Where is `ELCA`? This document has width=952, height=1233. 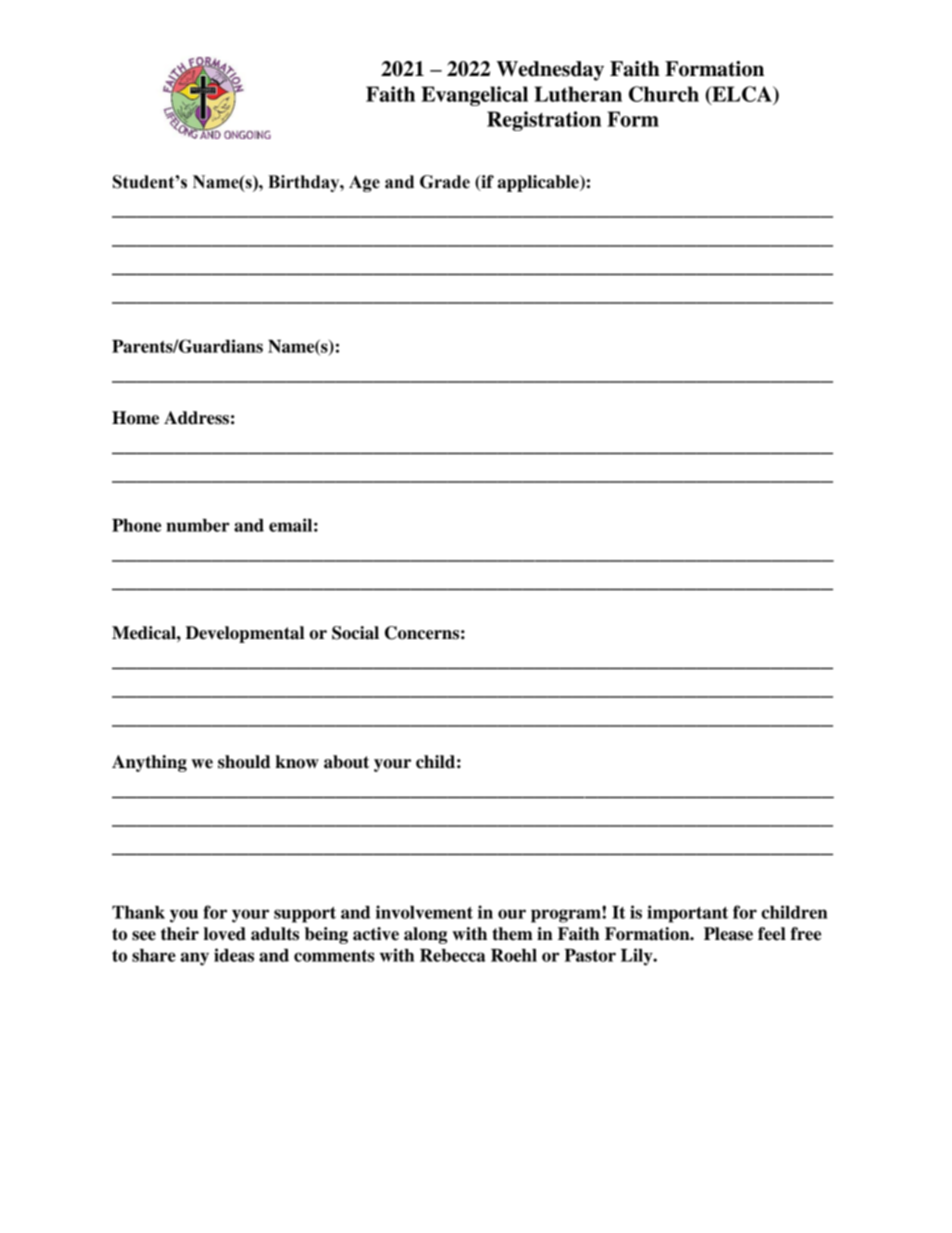 ELCA is located at coordinates (742, 95).
